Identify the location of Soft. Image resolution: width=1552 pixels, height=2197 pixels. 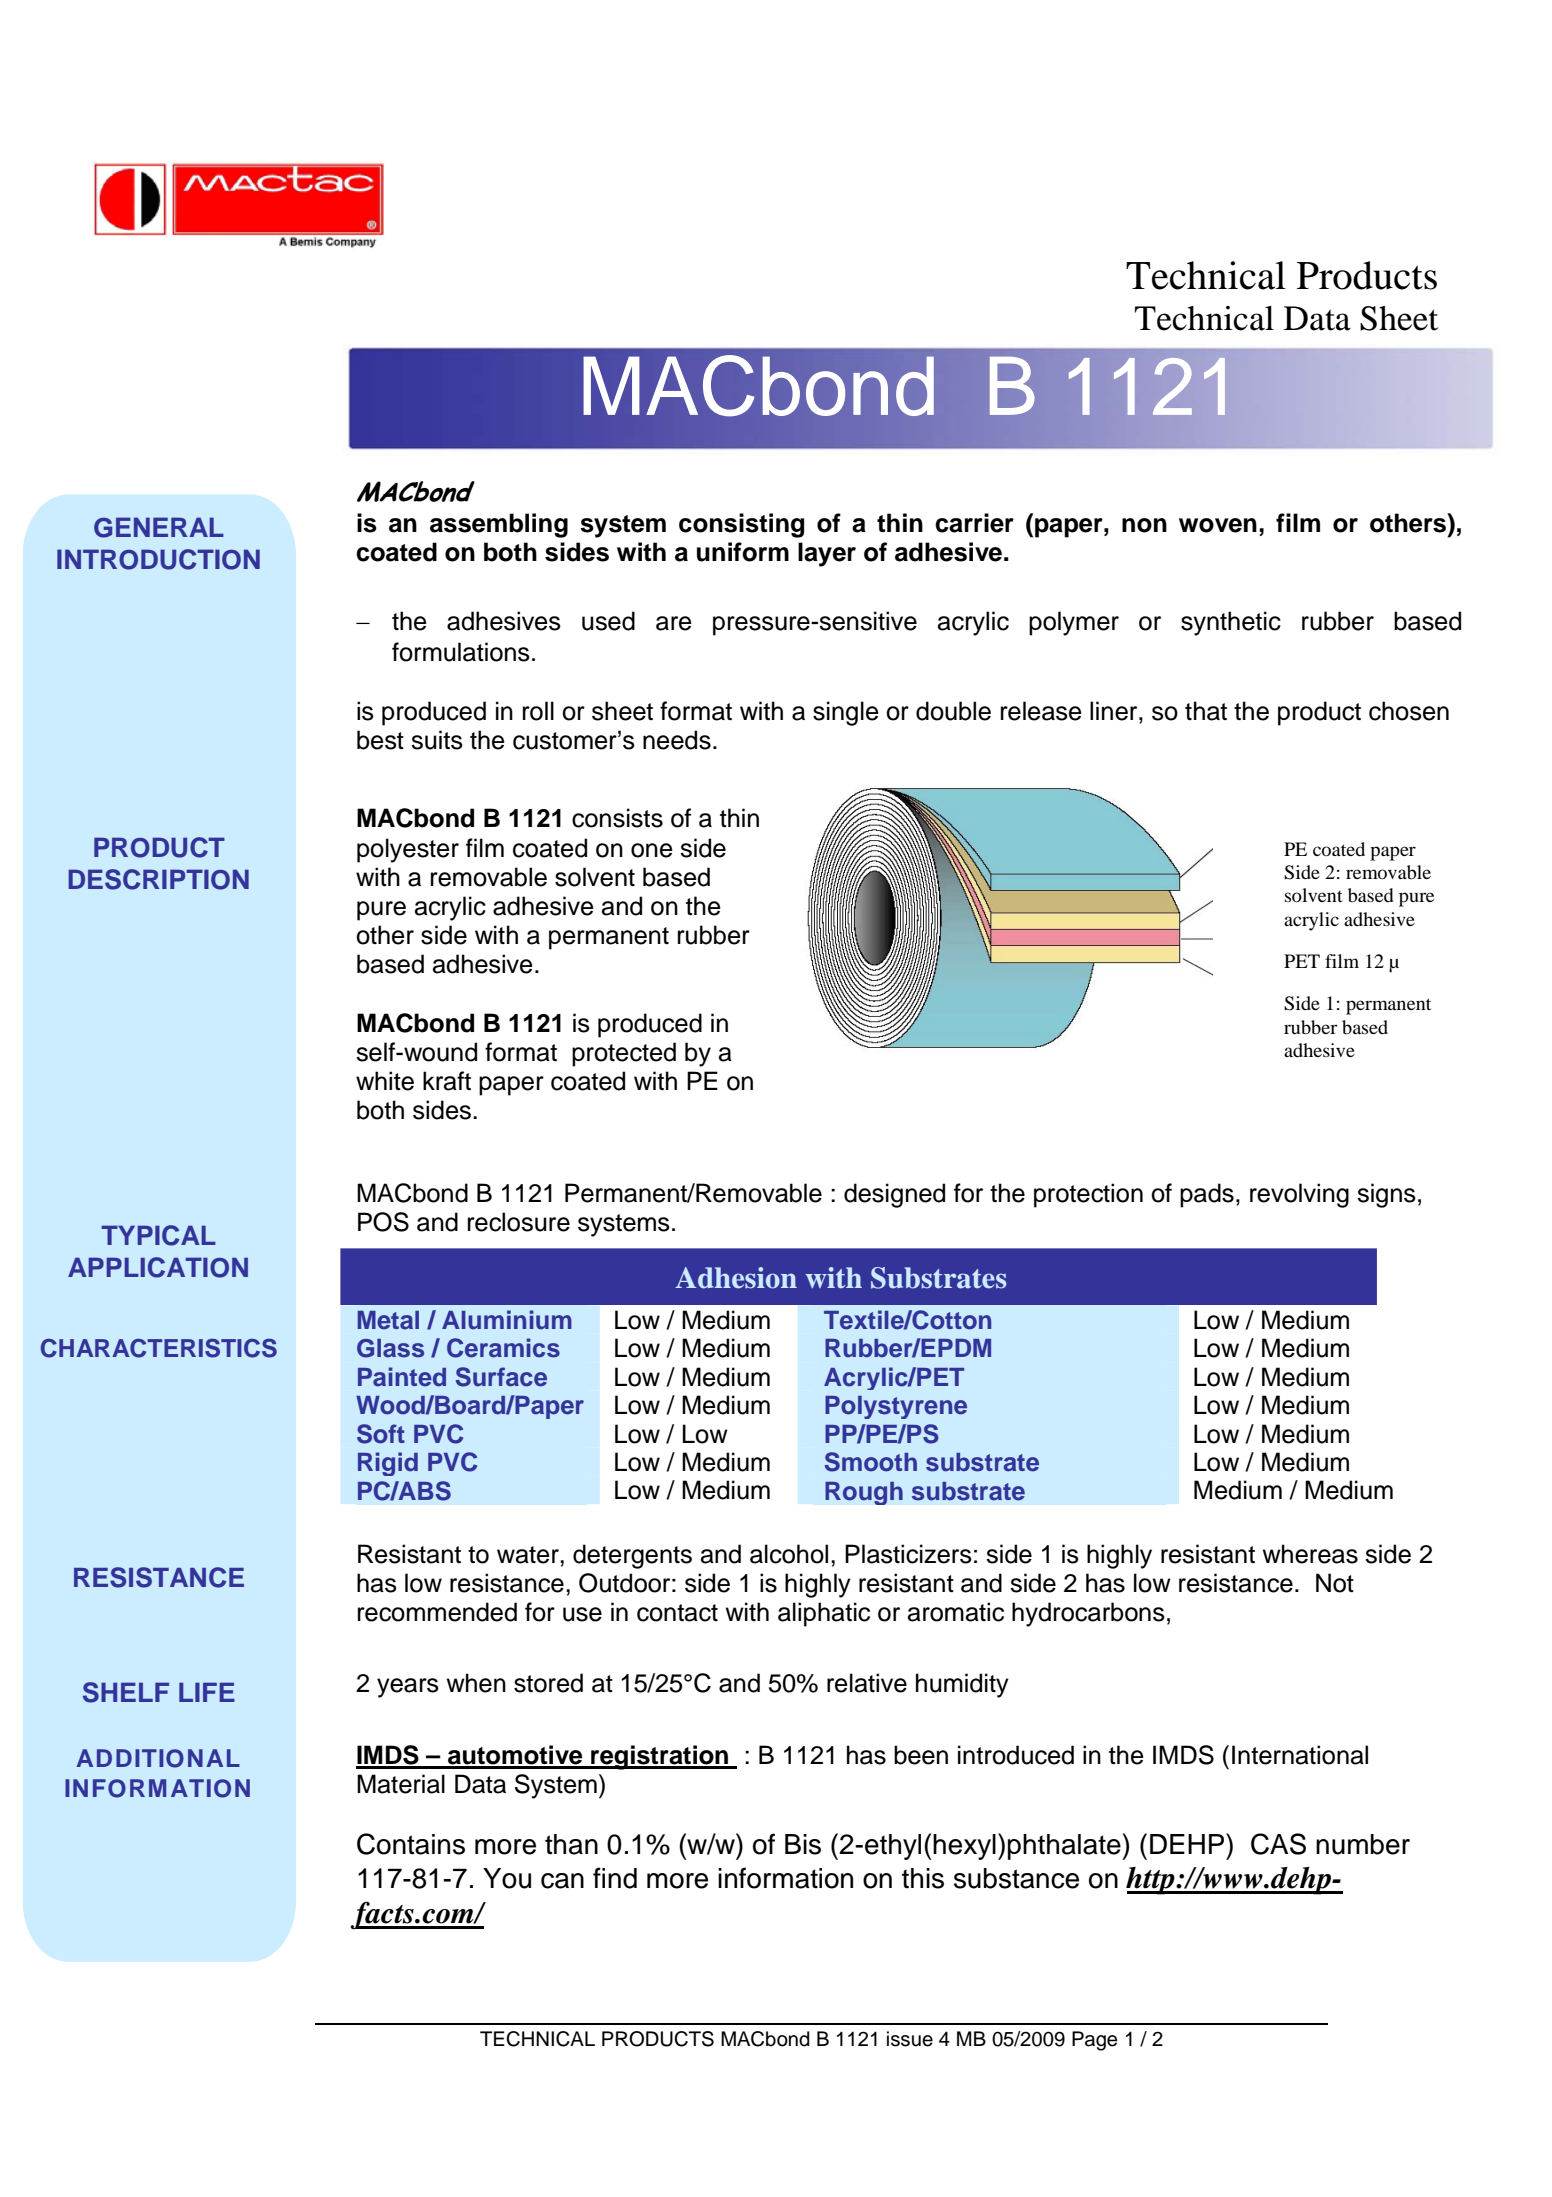
(381, 1434).
